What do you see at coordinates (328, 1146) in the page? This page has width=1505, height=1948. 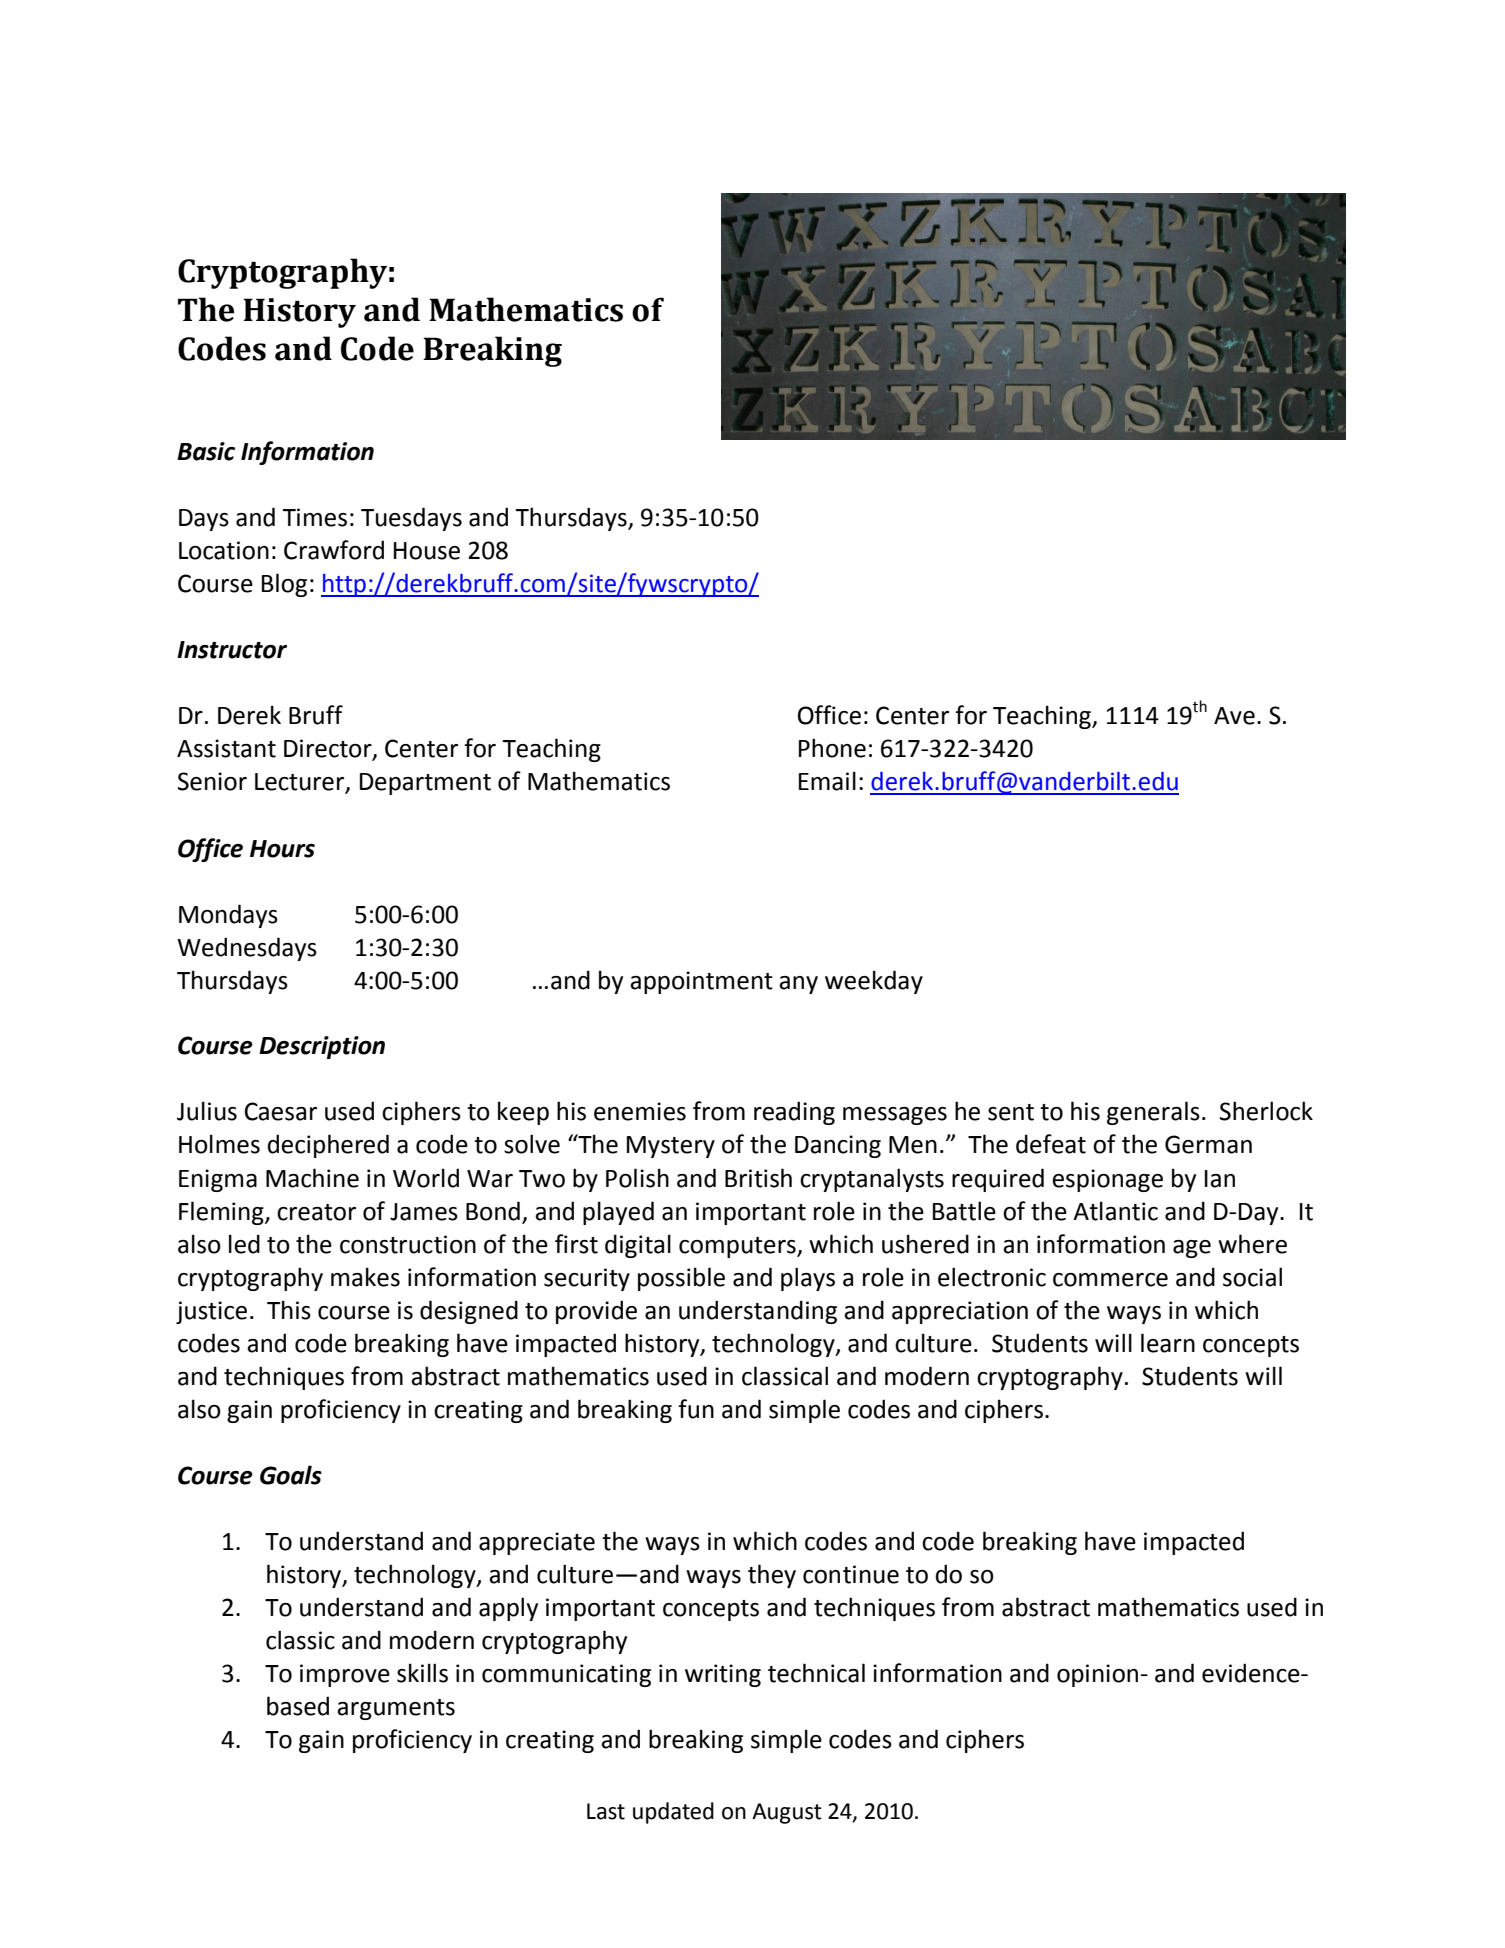 I see `deciphered` at bounding box center [328, 1146].
